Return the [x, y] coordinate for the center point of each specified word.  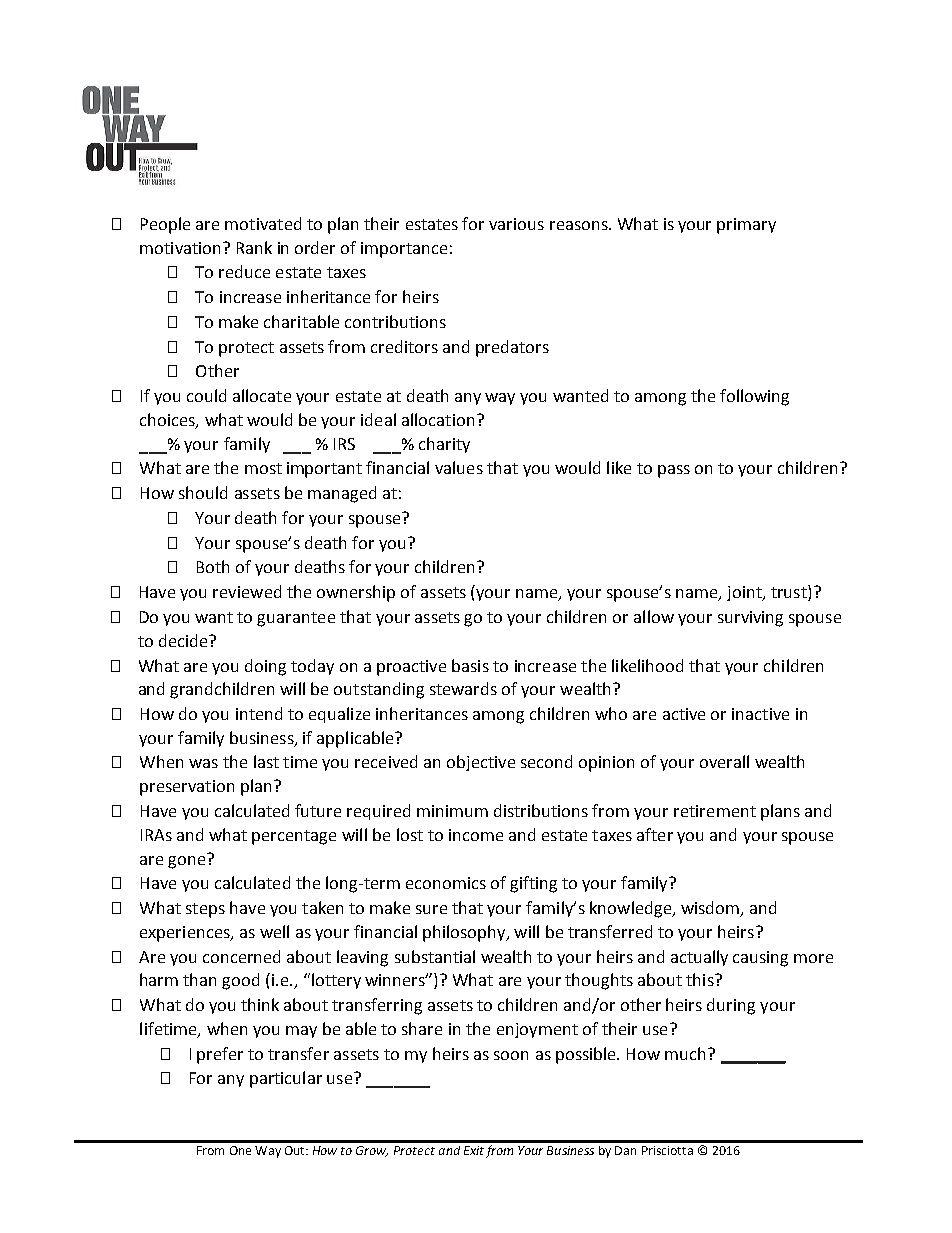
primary [746, 226]
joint [745, 593]
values [459, 467]
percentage [294, 837]
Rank [254, 247]
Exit [474, 1150]
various [516, 224]
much [685, 1053]
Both [213, 566]
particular [286, 1079]
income [476, 835]
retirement [715, 811]
